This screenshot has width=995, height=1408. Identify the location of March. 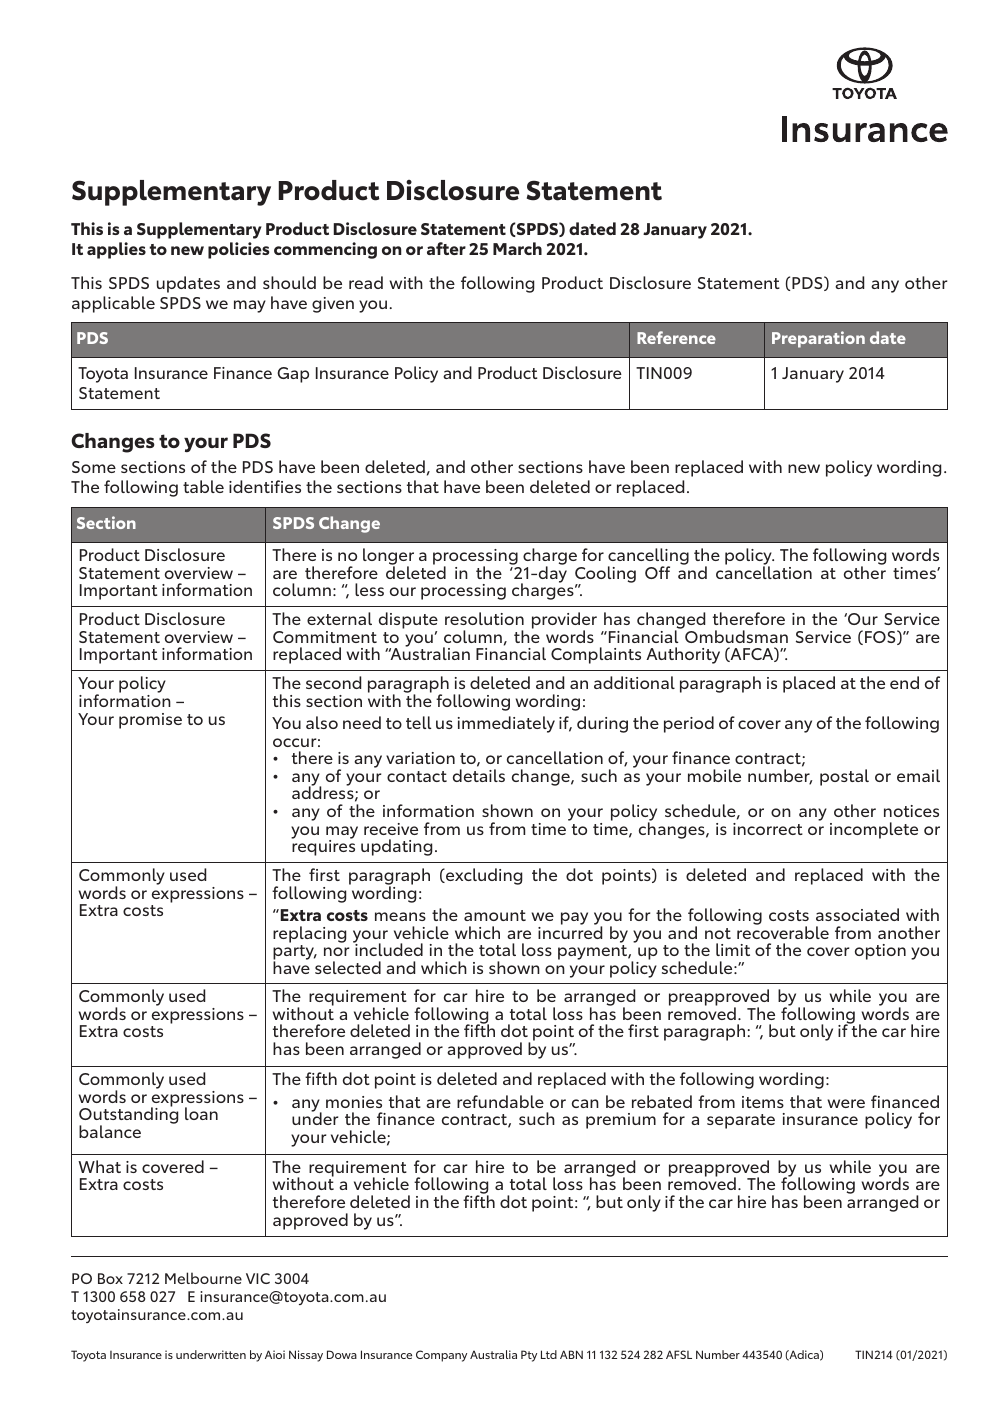
(517, 248).
